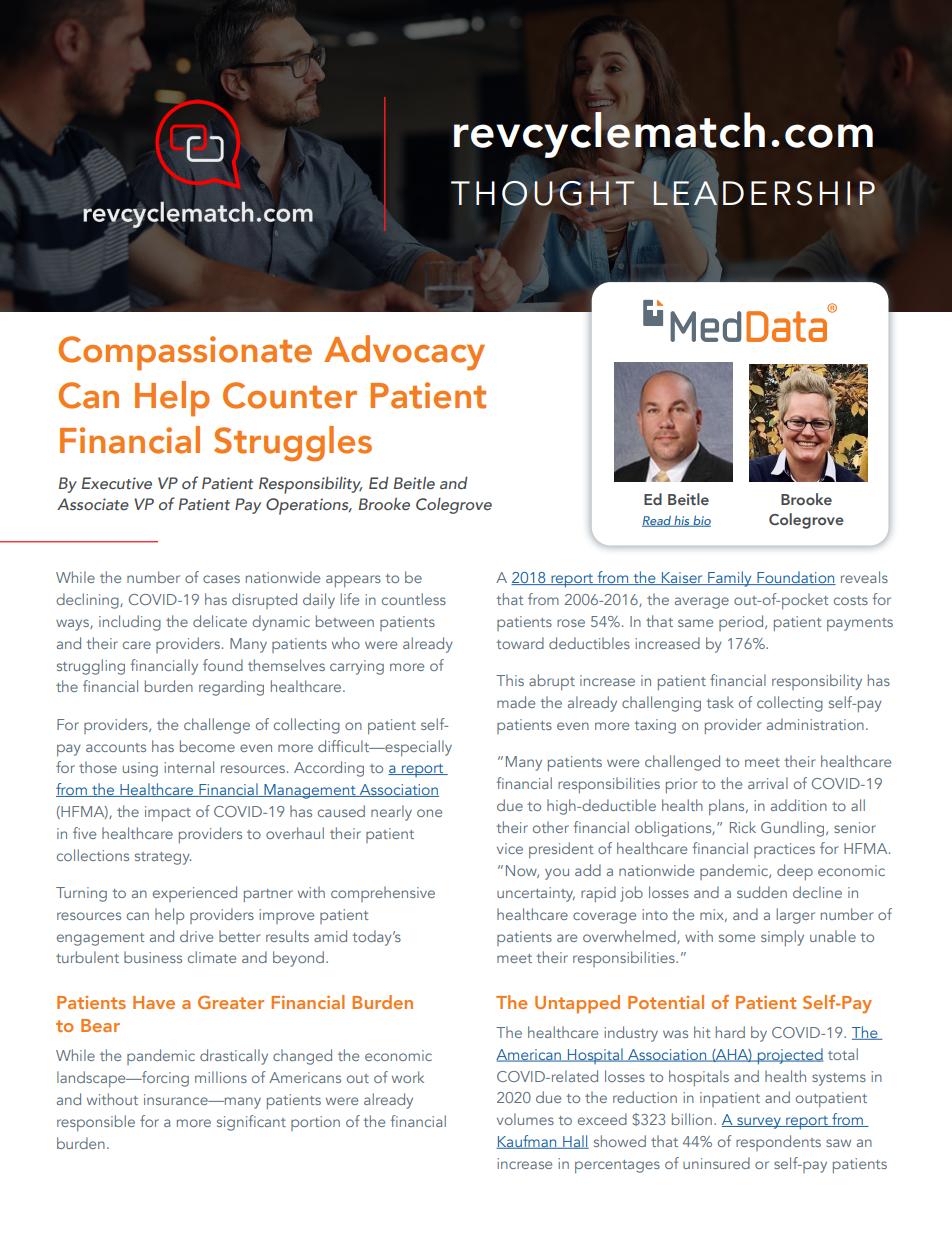  Describe the element at coordinates (185, 353) in the page. I see `Compassionate` at that location.
